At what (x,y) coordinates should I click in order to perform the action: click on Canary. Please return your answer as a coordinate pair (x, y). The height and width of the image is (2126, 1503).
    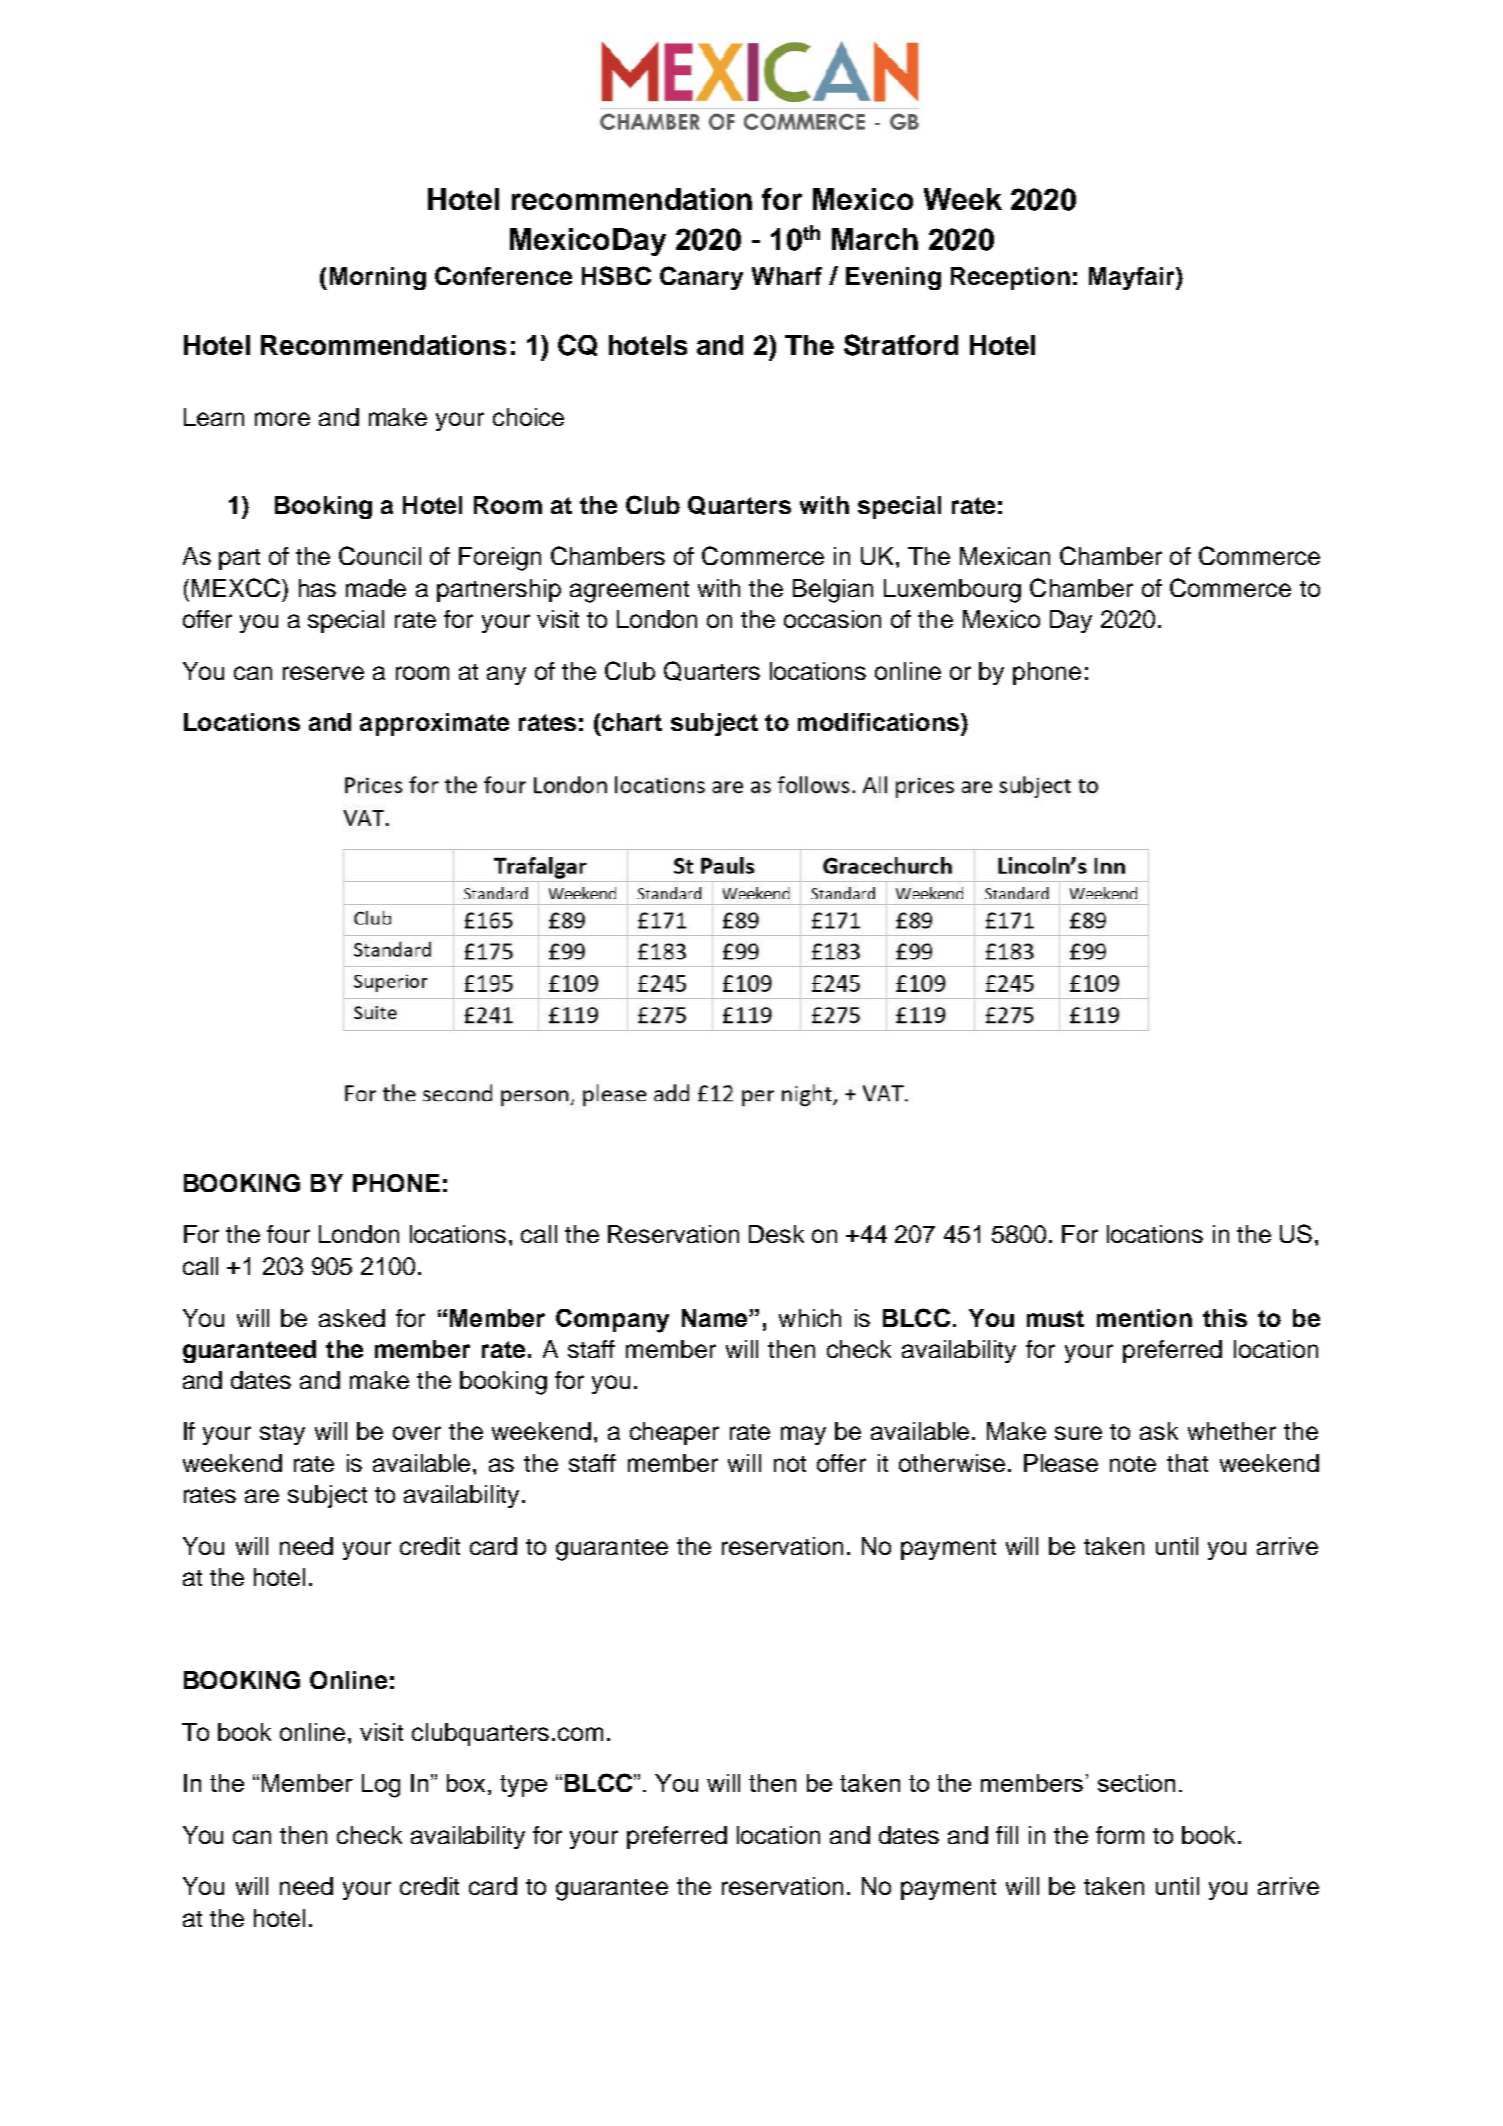
    Looking at the image, I should click on (701, 278).
